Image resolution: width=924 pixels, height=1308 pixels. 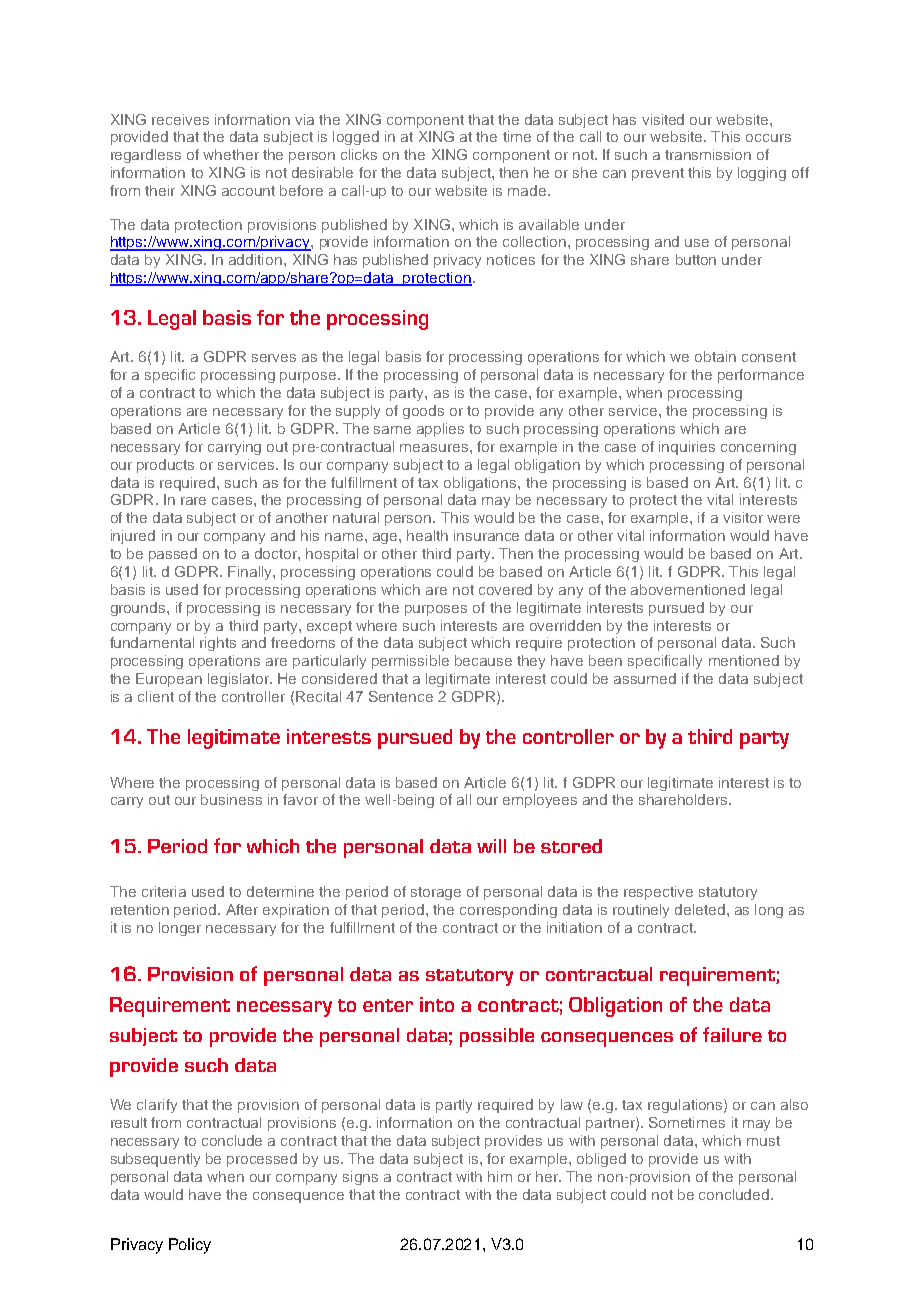 I want to click on legislator, so click(x=240, y=680).
